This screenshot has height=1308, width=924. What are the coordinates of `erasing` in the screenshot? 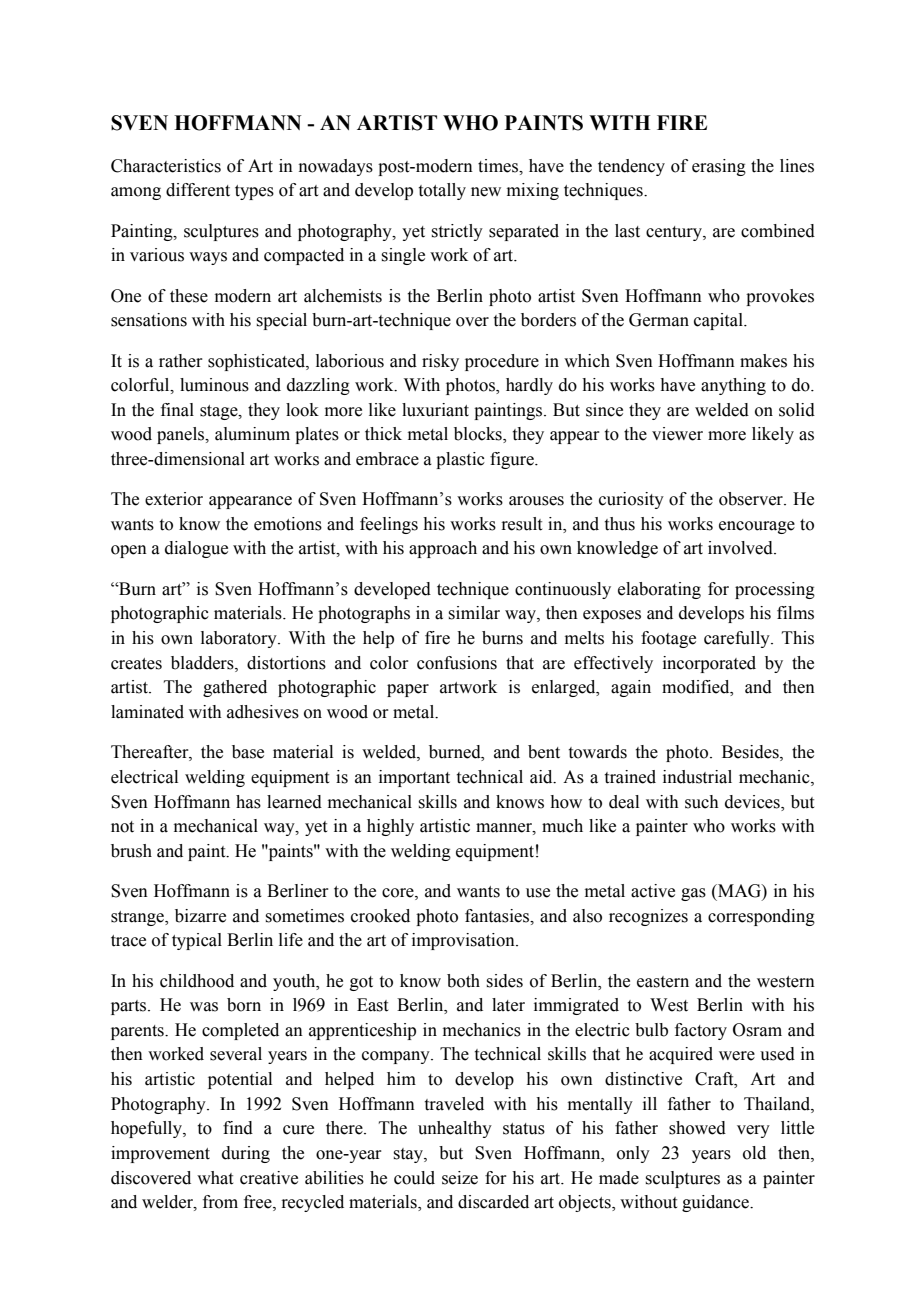 It's located at (719, 167).
